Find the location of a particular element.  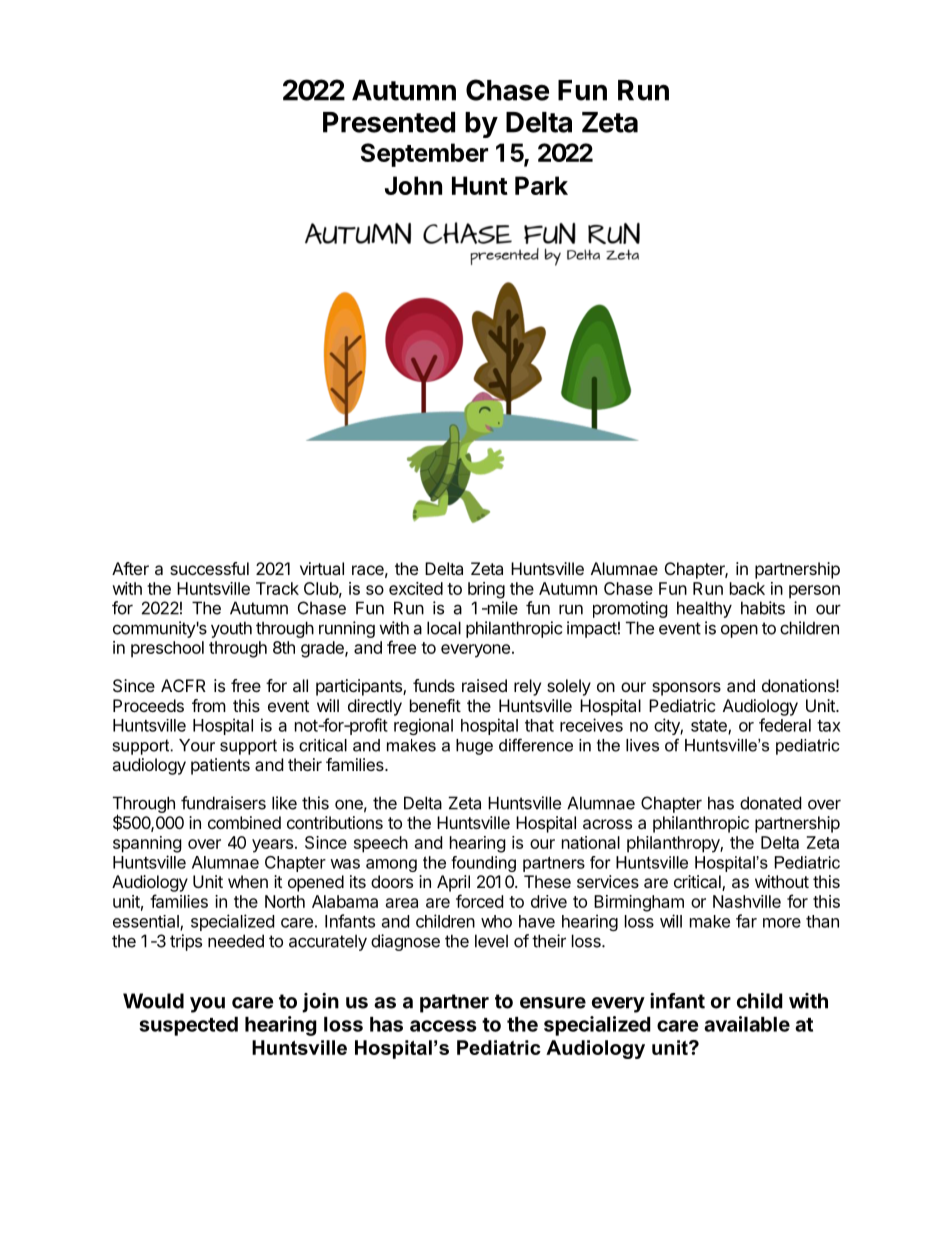

bring is located at coordinates (486, 590).
